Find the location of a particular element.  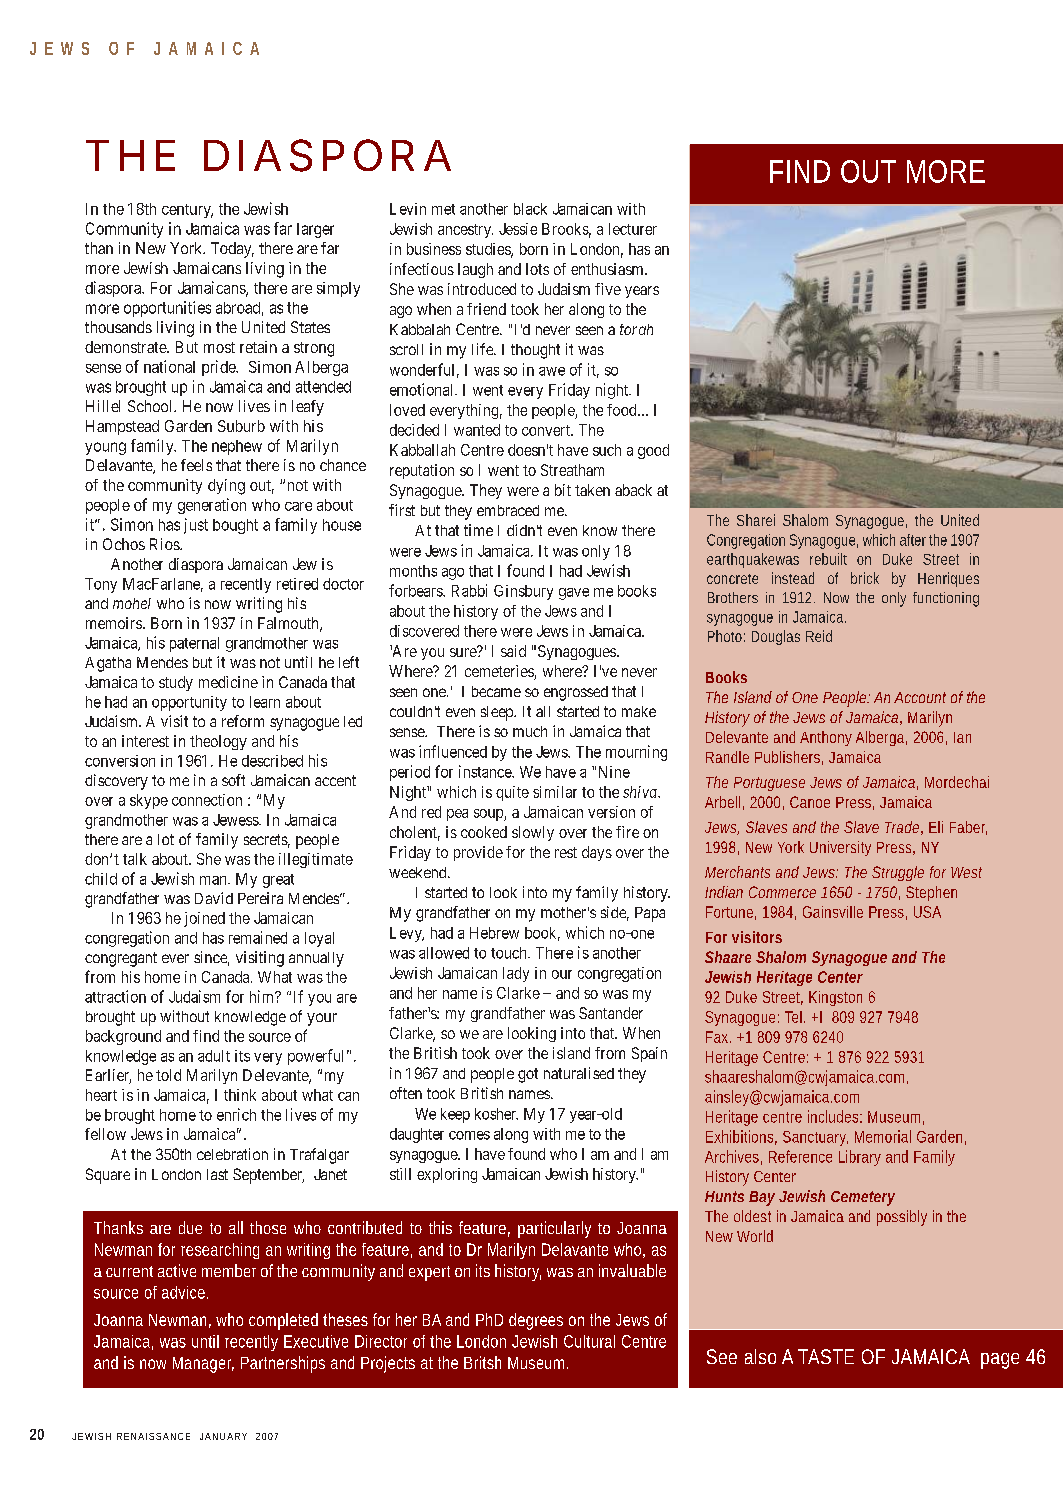

Cultural is located at coordinates (589, 1341).
